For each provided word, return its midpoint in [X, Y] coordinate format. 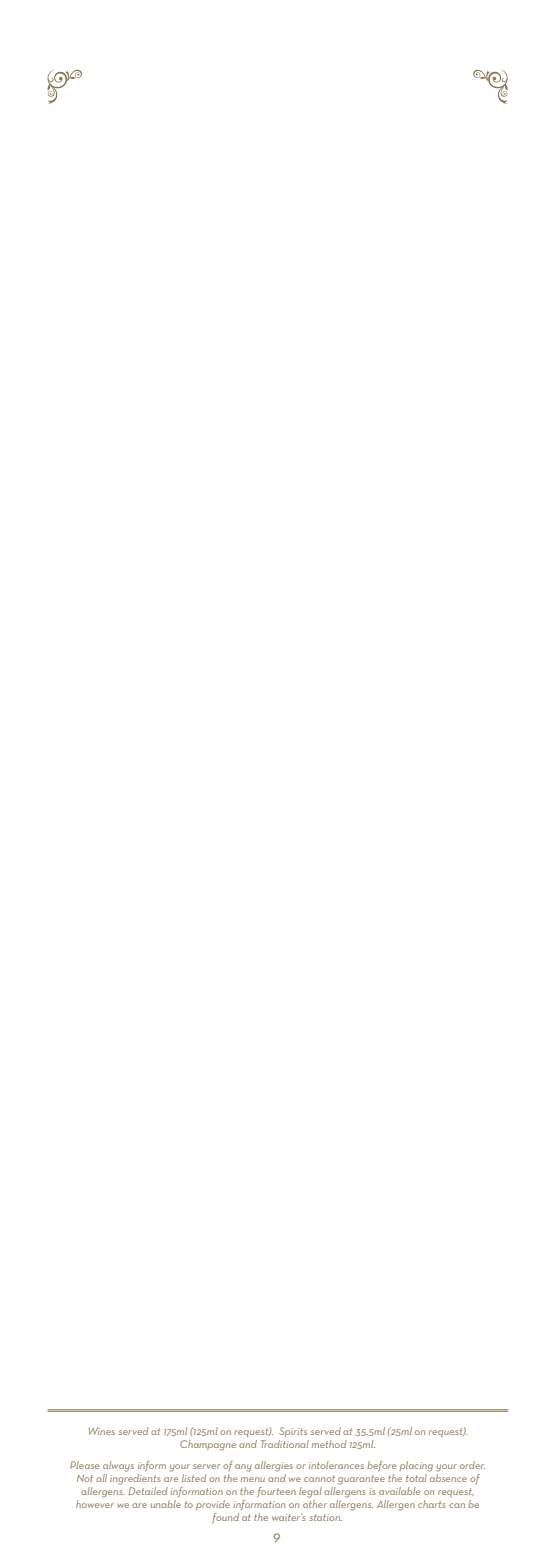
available [399, 1491]
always [118, 1466]
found [225, 1518]
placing [416, 1466]
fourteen [276, 1492]
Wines [102, 1431]
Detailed [148, 1491]
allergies [274, 1466]
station [325, 1517]
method [329, 1444]
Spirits [293, 1432]
